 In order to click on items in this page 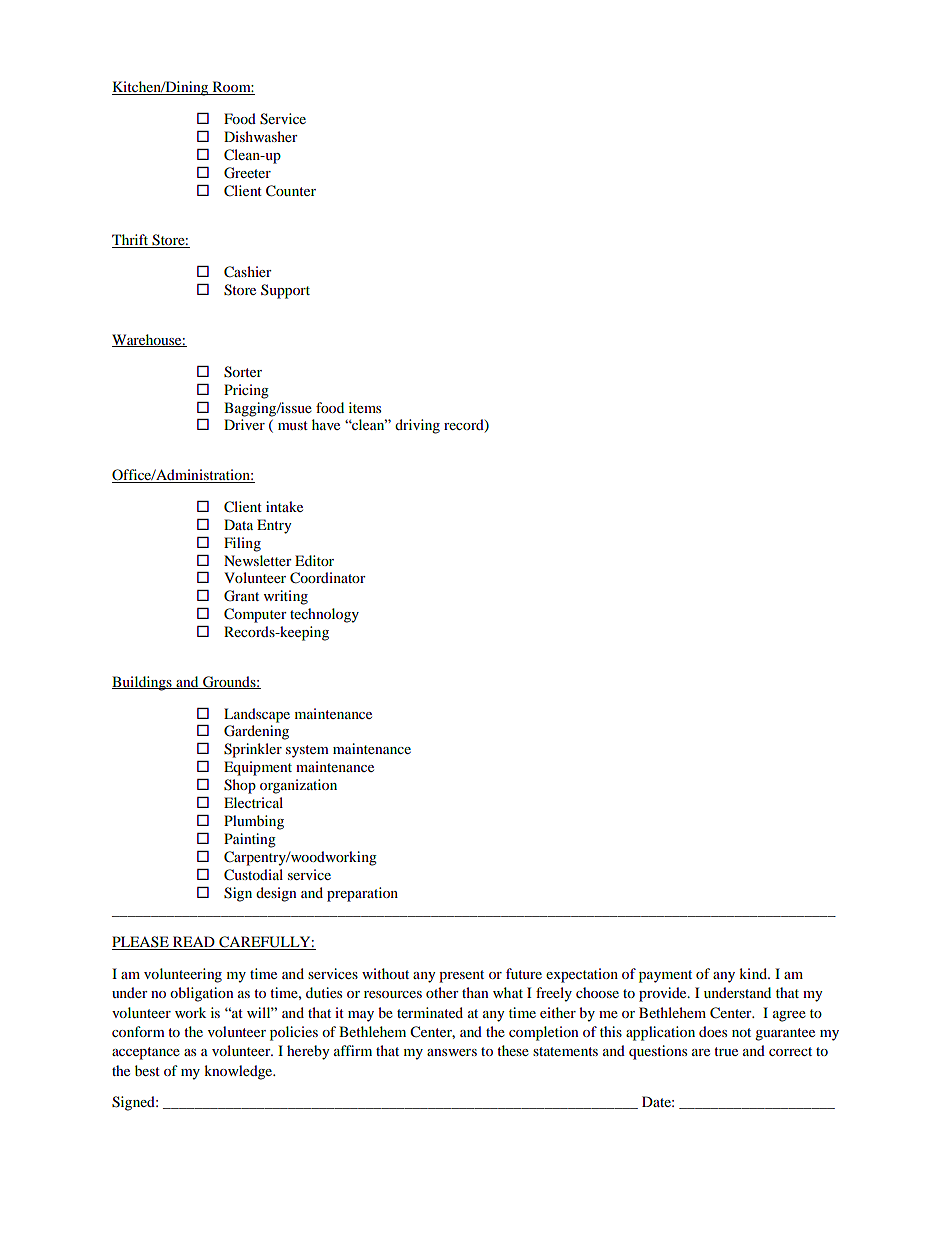, I will do `click(365, 407)`.
